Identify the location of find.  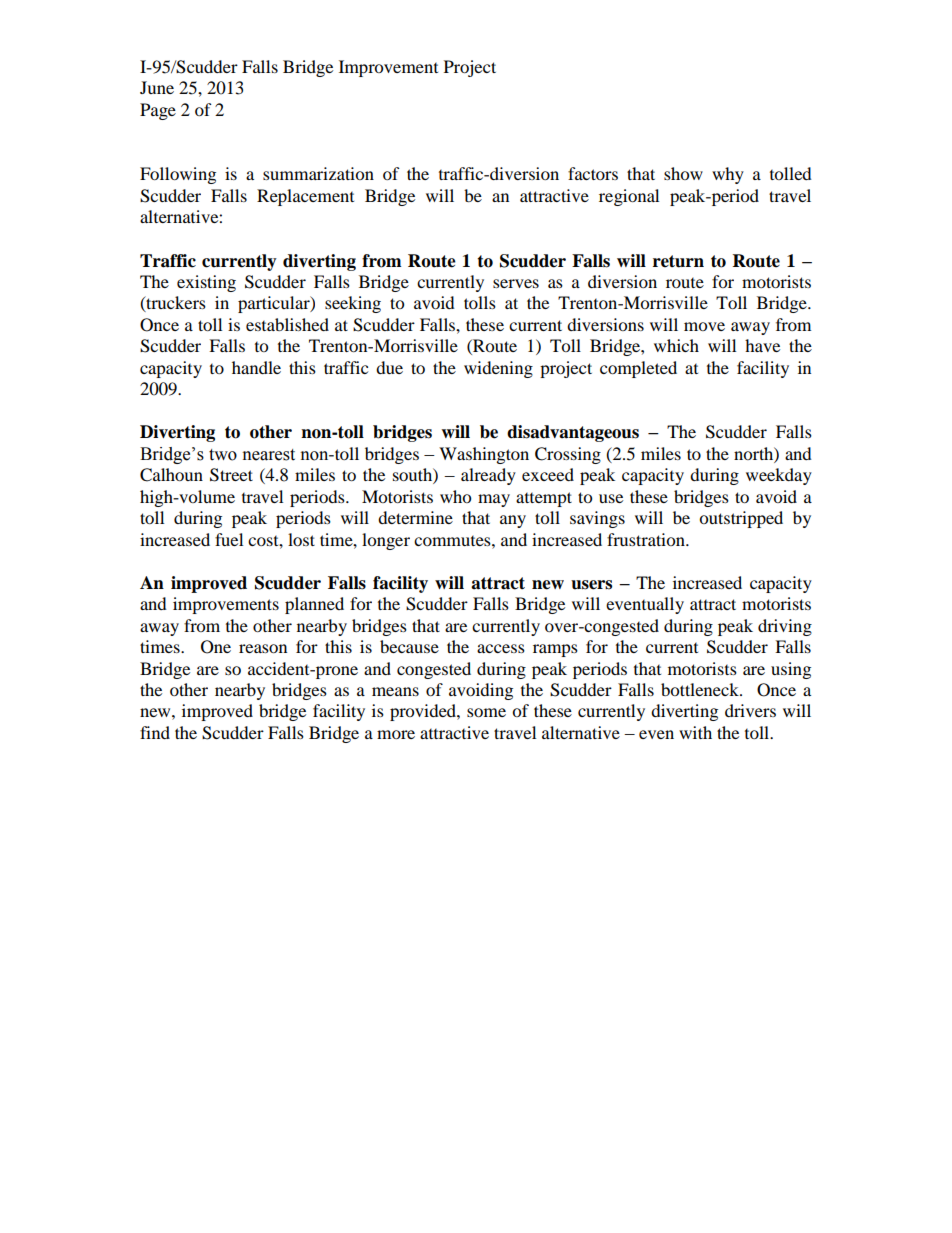
(155, 732).
